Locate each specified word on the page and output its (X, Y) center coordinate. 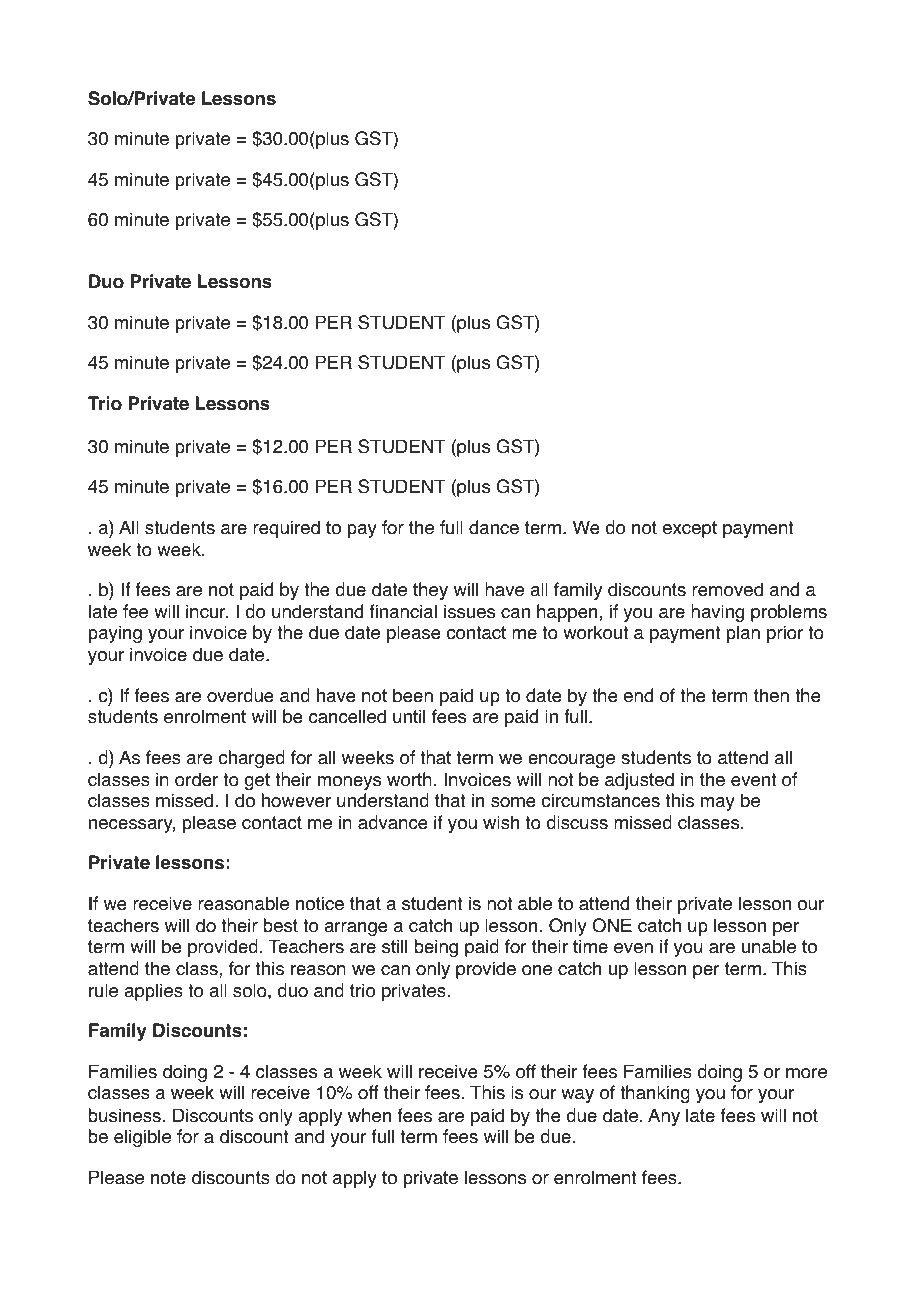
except (690, 529)
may (718, 804)
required (286, 529)
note (168, 1178)
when (369, 1115)
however (296, 800)
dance (494, 527)
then (771, 695)
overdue (240, 695)
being (436, 948)
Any (664, 1117)
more (806, 1073)
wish (501, 822)
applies (153, 992)
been (413, 695)
